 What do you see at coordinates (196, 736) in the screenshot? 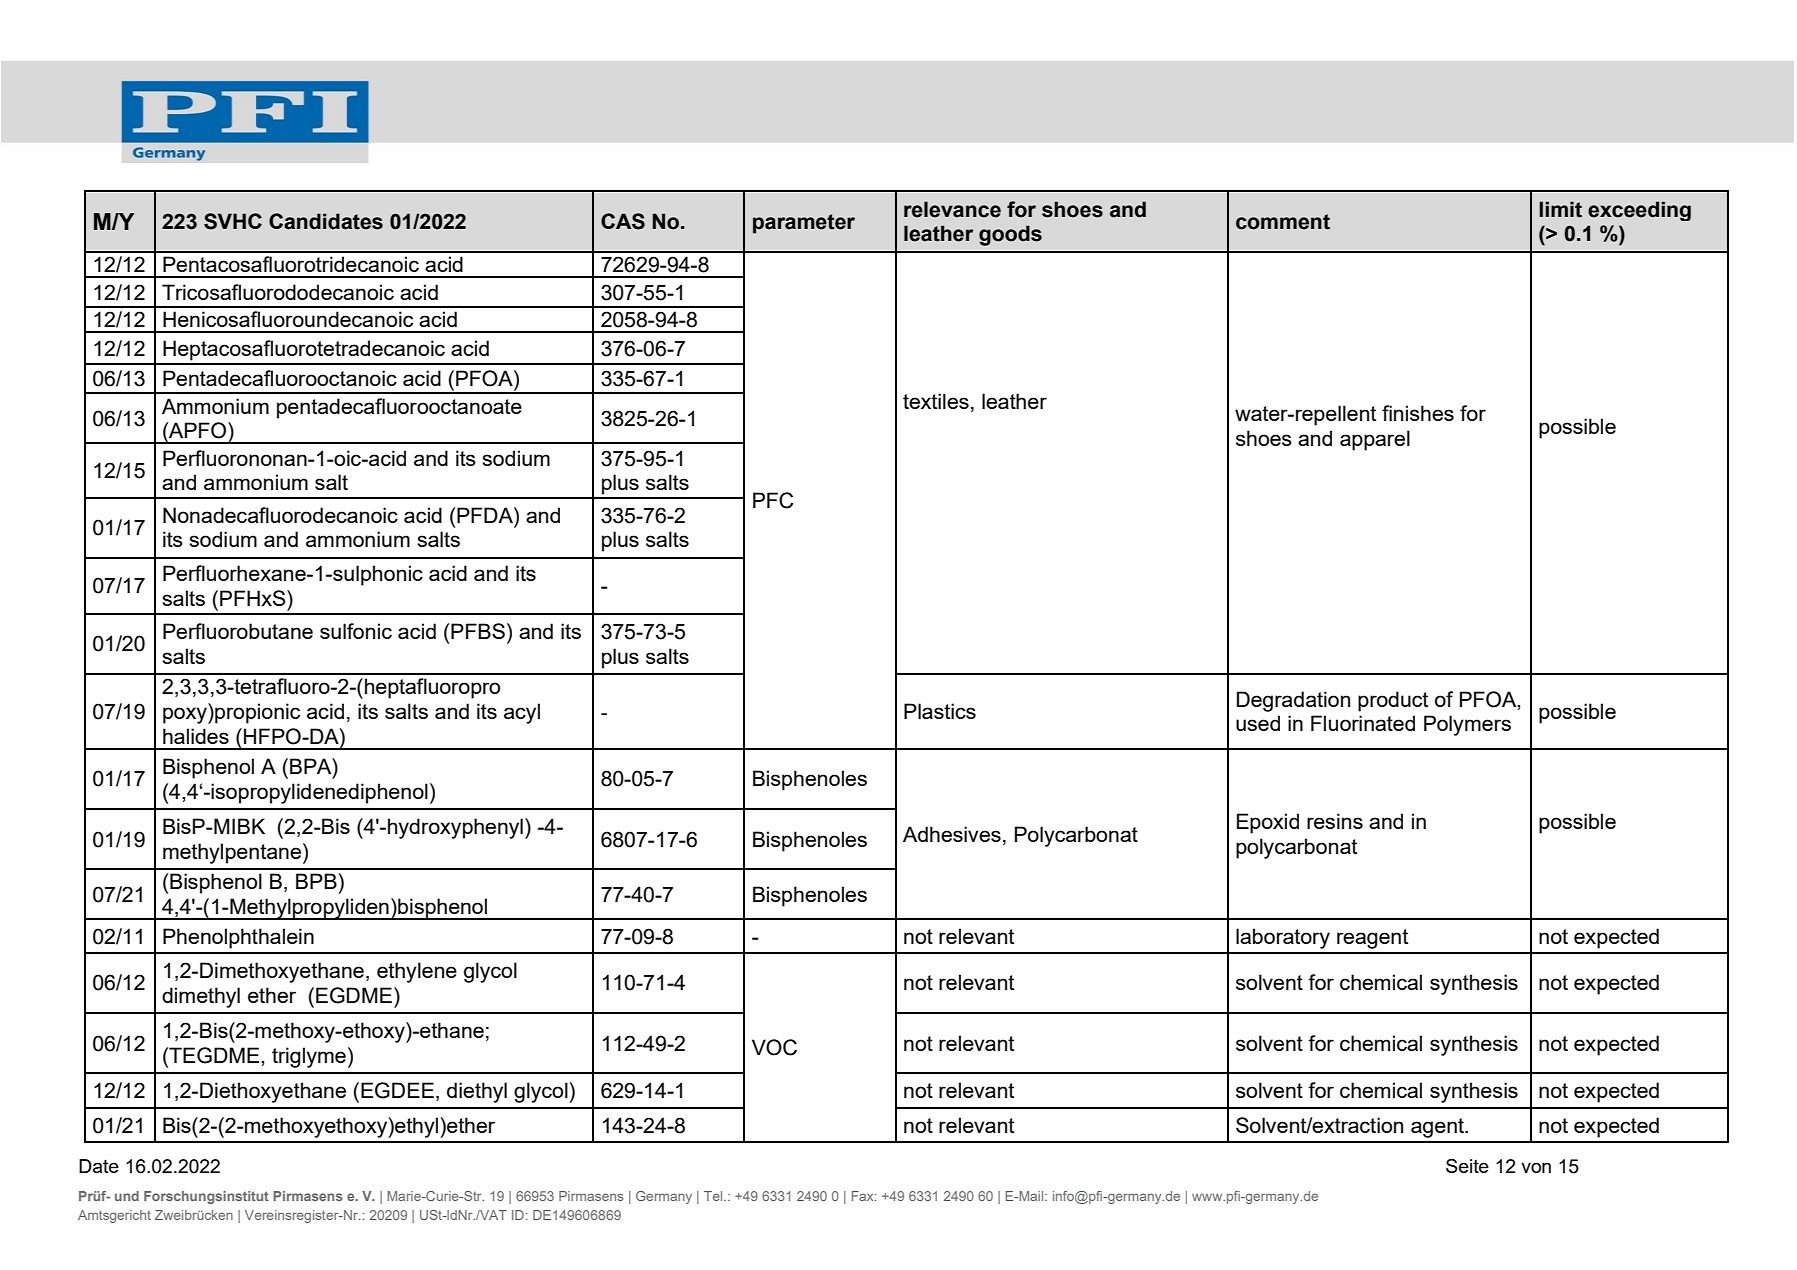
I see `halides` at bounding box center [196, 736].
